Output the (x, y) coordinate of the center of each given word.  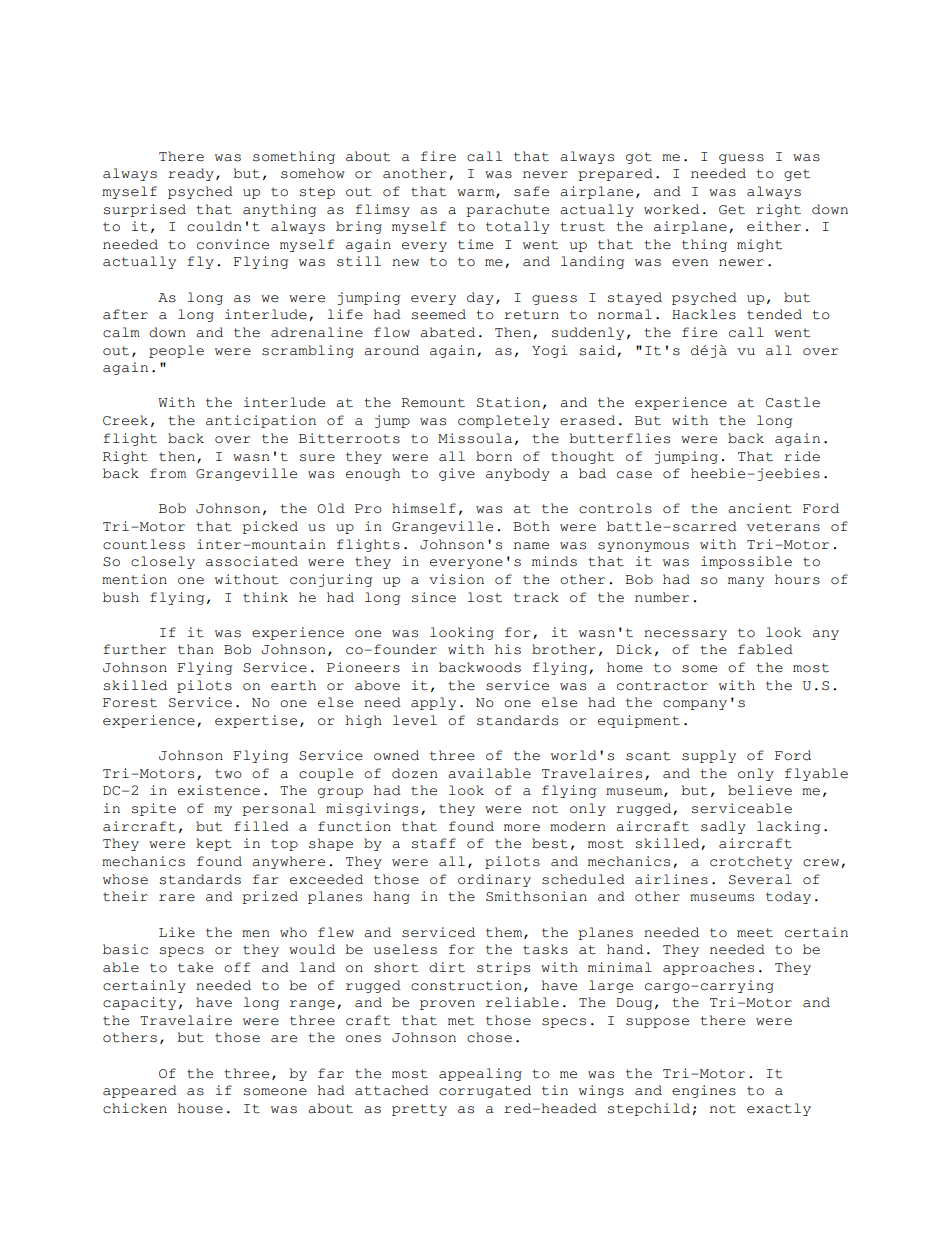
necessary (685, 635)
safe (531, 191)
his (508, 649)
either (774, 226)
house (200, 1108)
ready (191, 174)
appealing (480, 1074)
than (196, 649)
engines (704, 1091)
